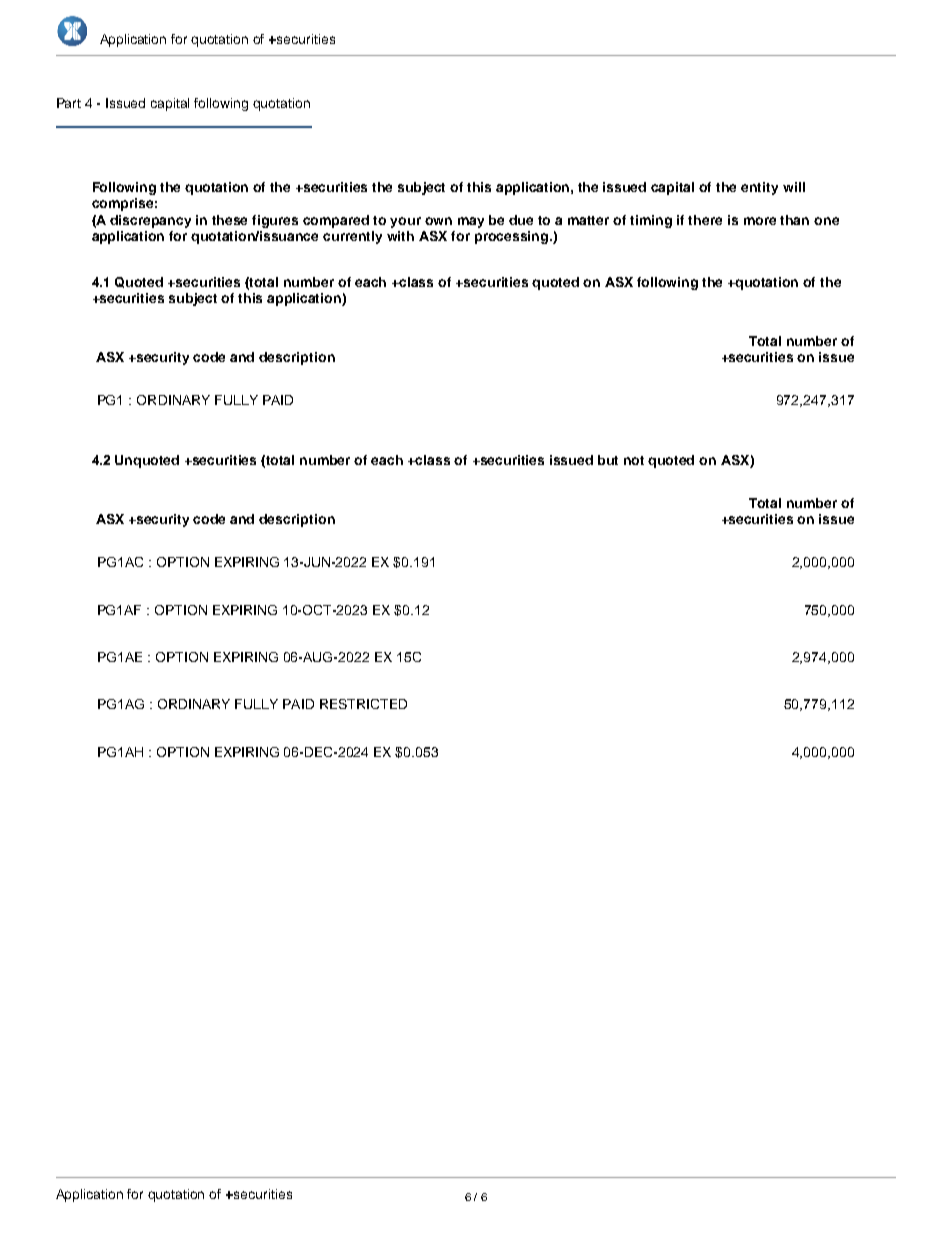  What do you see at coordinates (513, 237) in the image?
I see `processing` at bounding box center [513, 237].
